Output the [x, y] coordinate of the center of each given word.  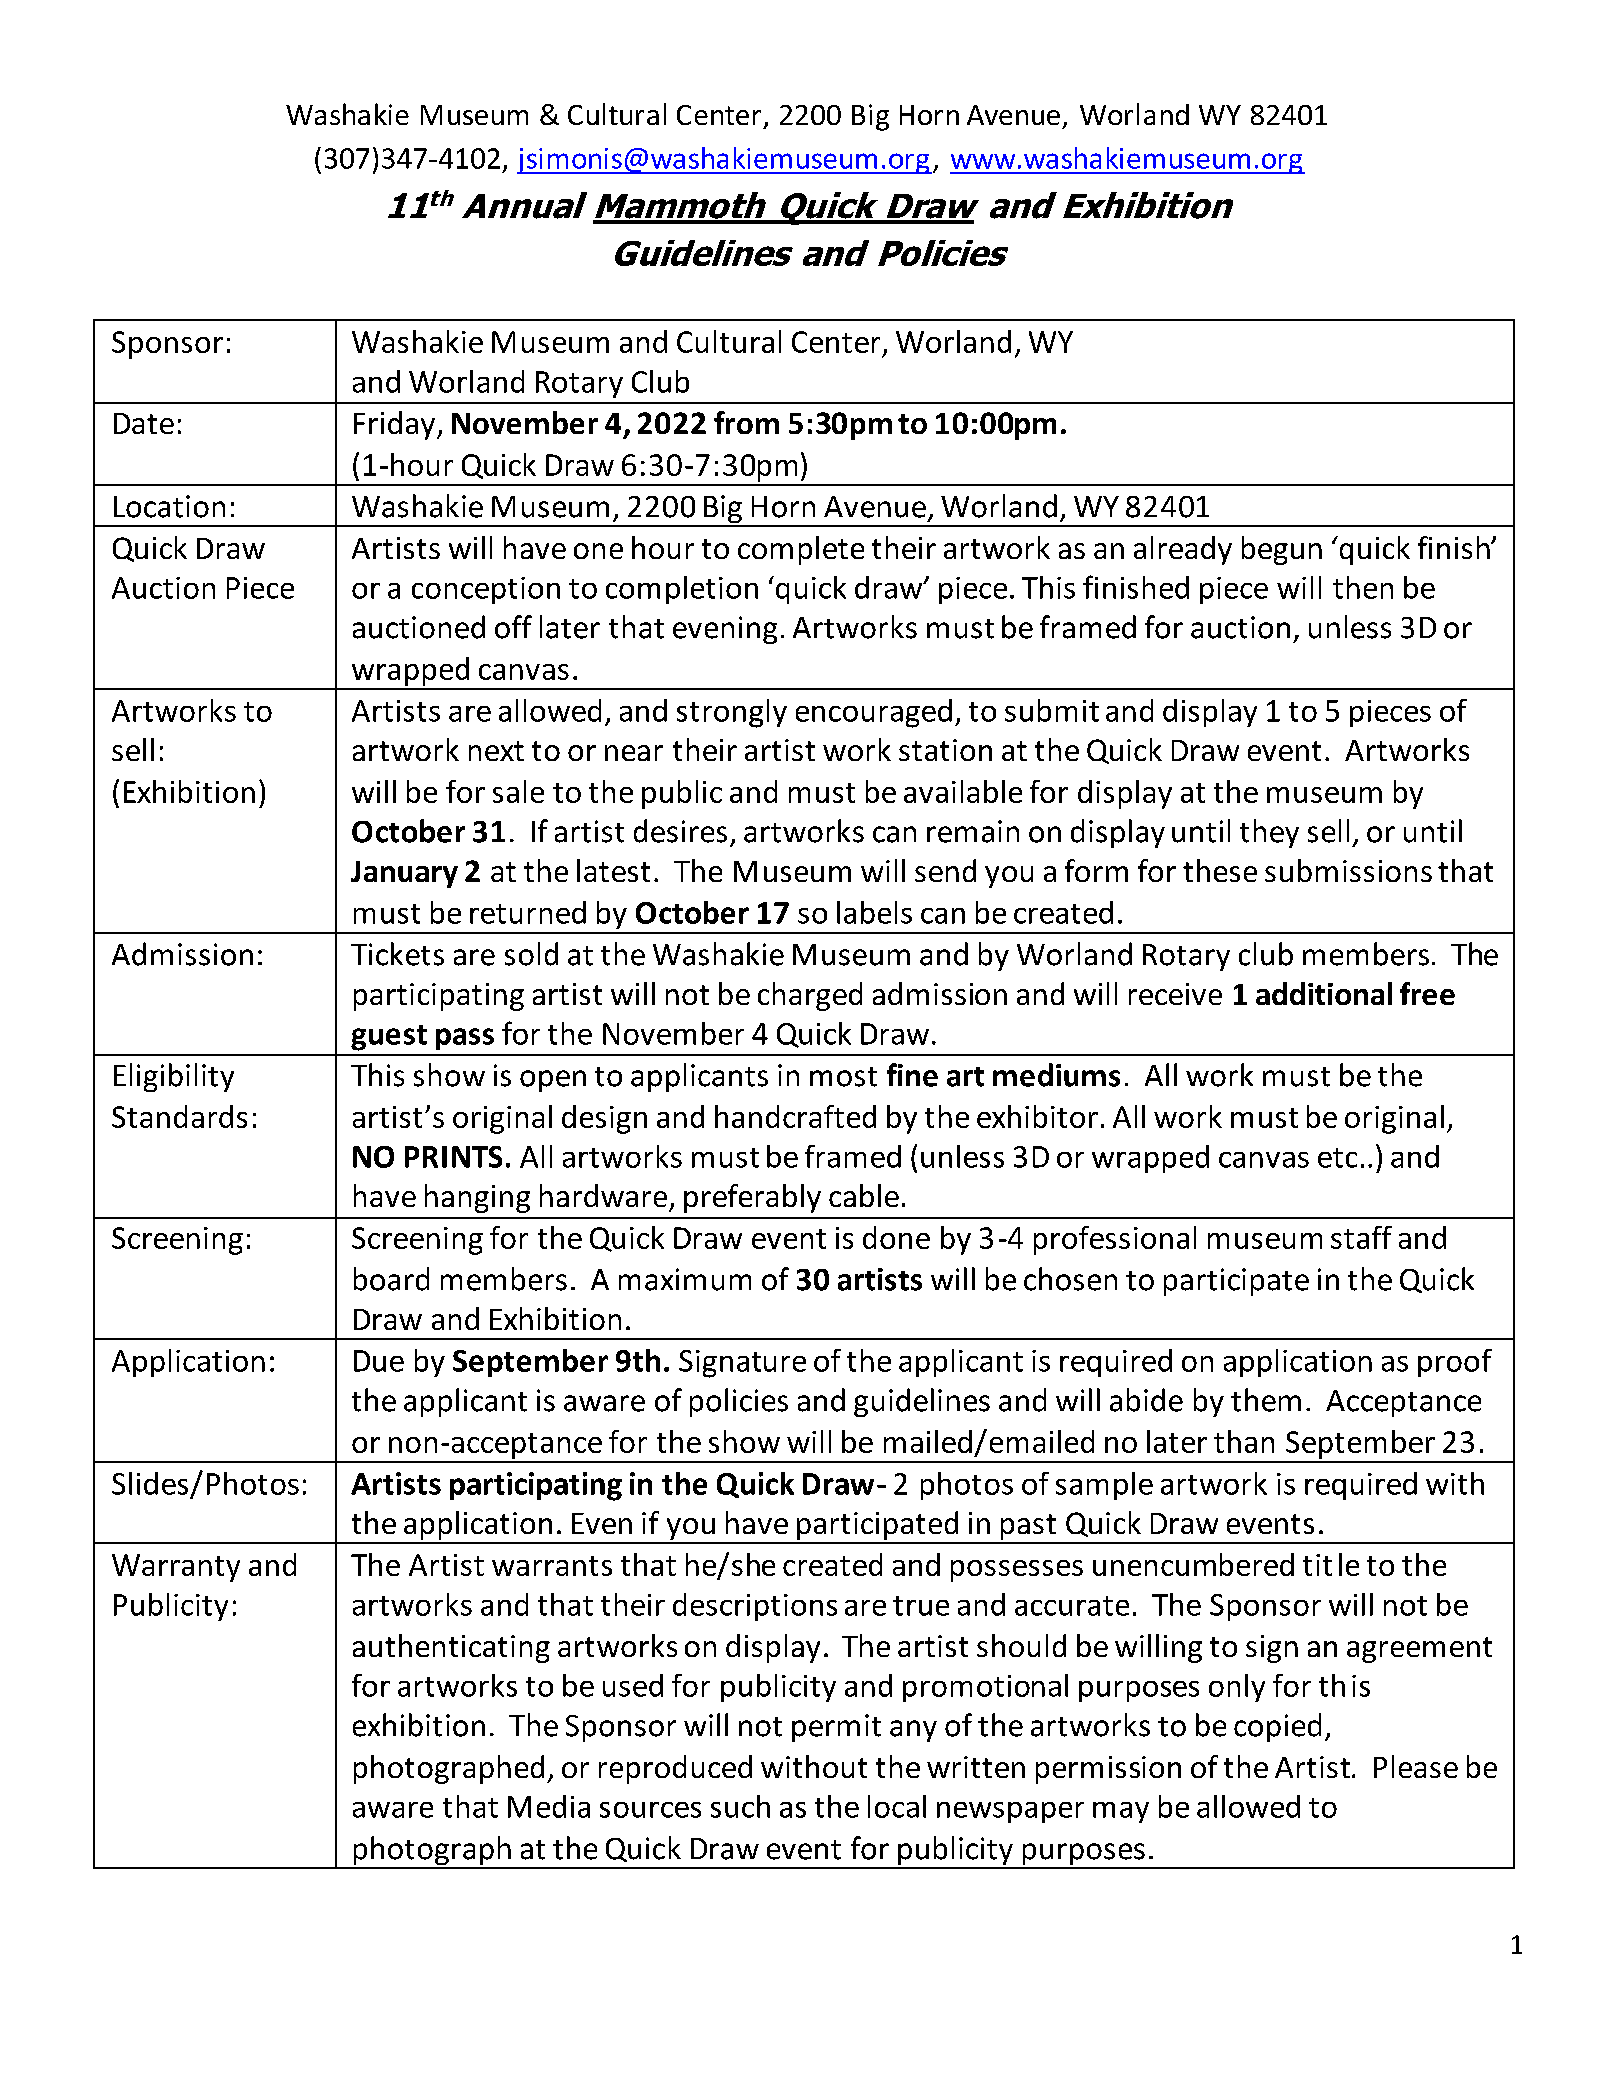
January [404, 874]
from [746, 422]
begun [1282, 550]
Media [549, 1806]
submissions [1348, 870]
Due [379, 1361]
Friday [394, 425]
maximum [685, 1279]
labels [874, 912]
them [1266, 1400]
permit [836, 1728]
